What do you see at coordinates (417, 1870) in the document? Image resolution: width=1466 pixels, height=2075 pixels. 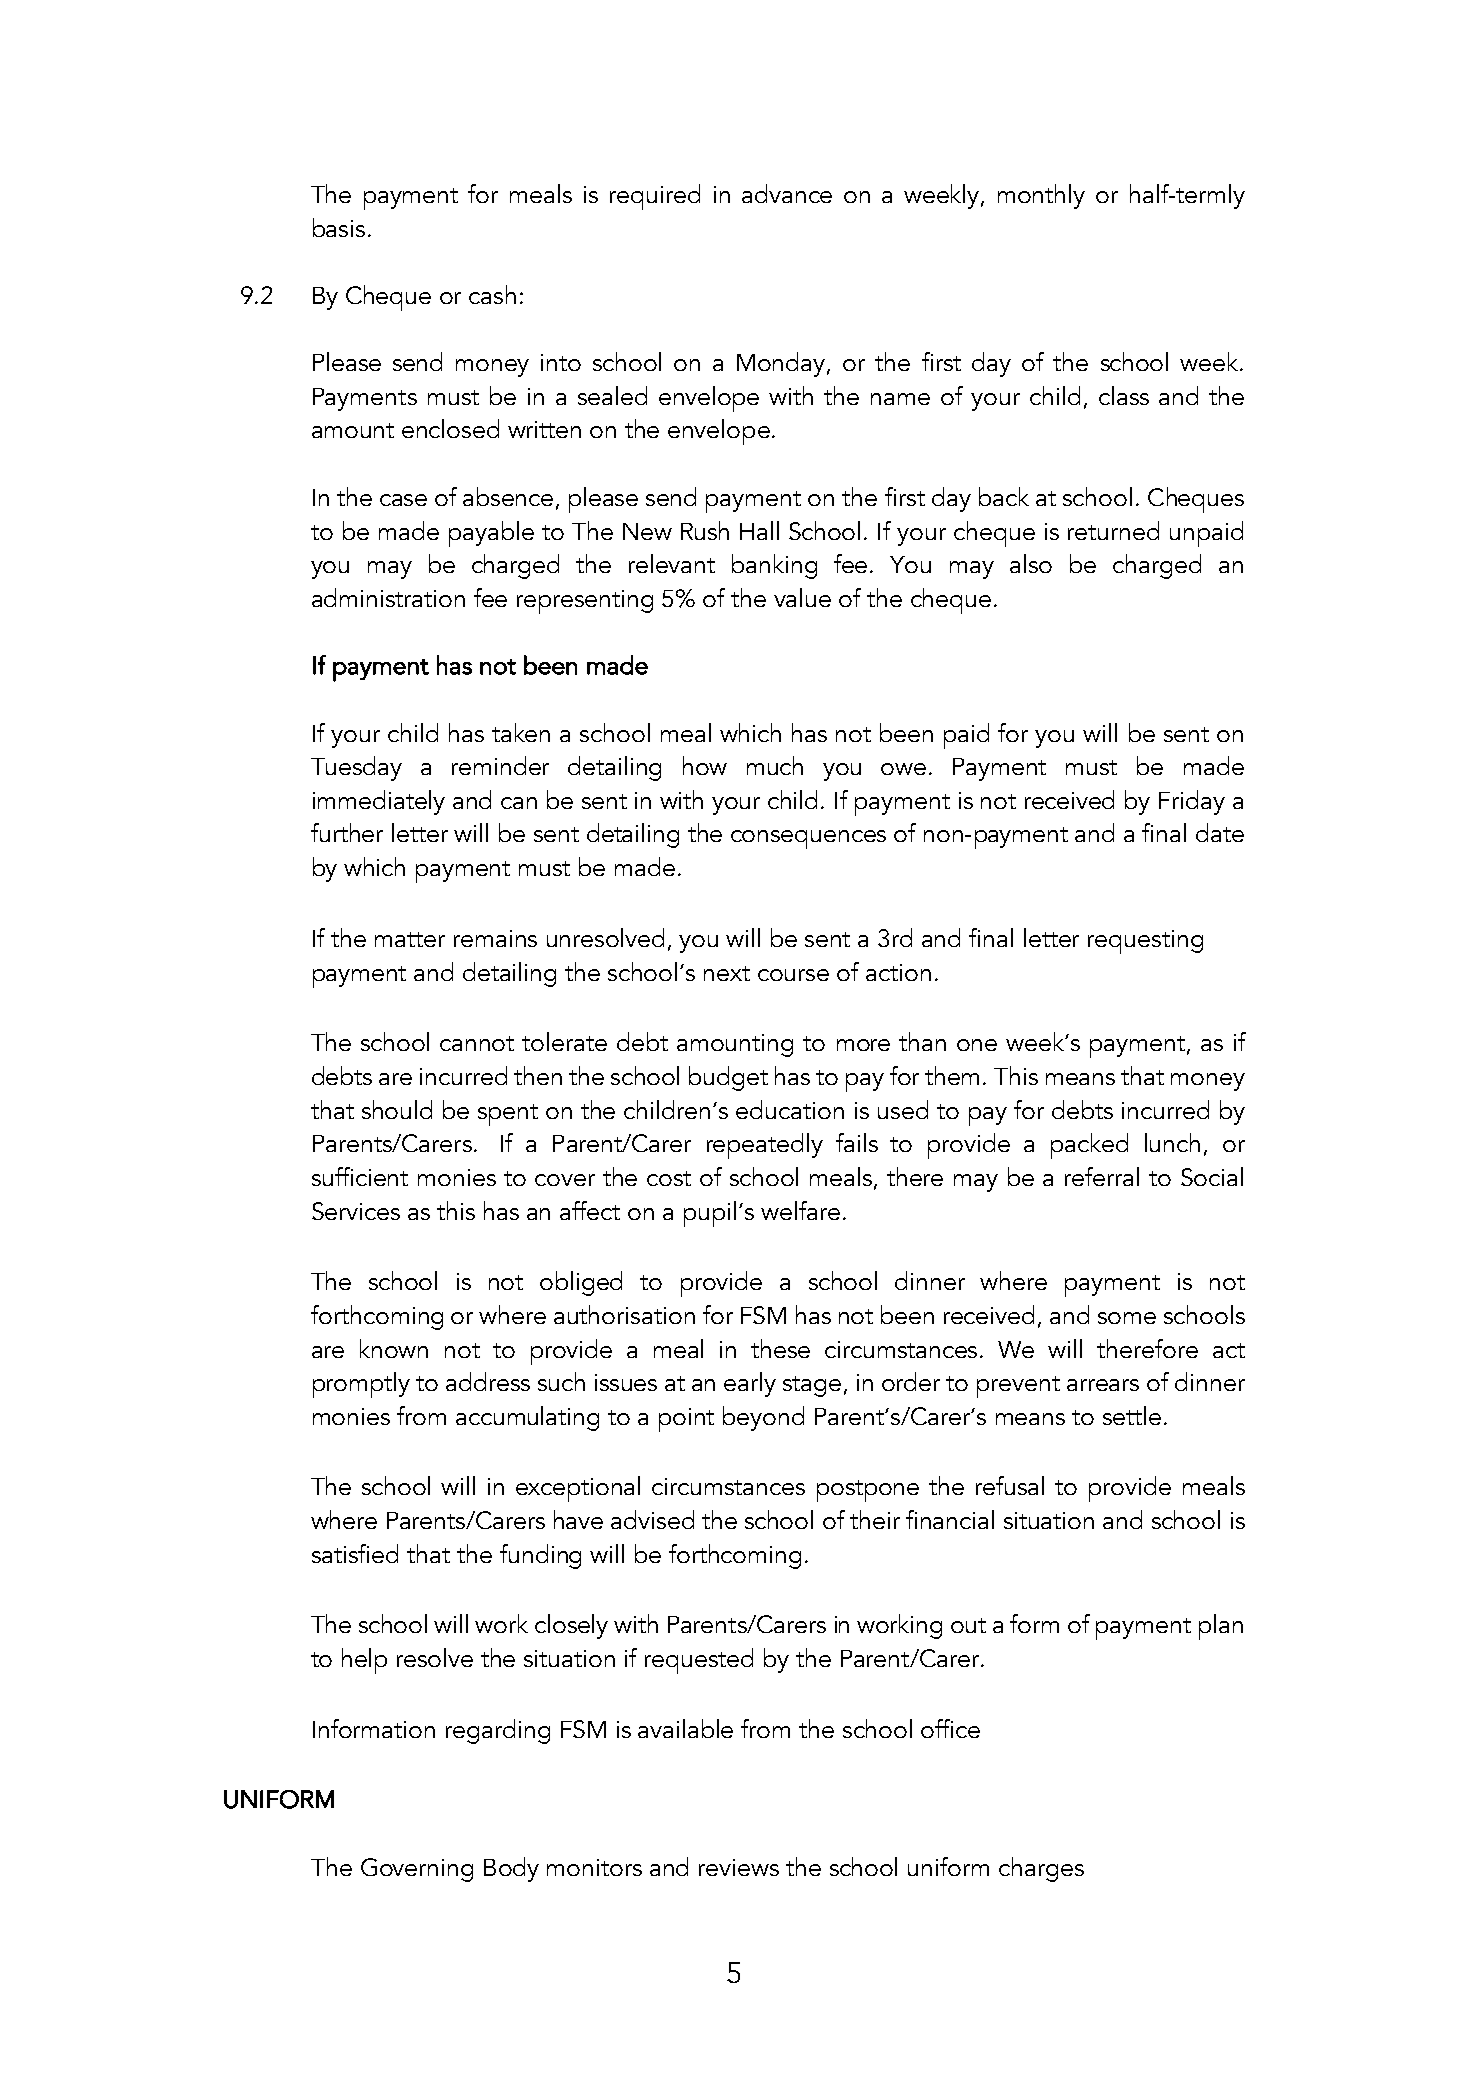 I see `Governing` at bounding box center [417, 1870].
